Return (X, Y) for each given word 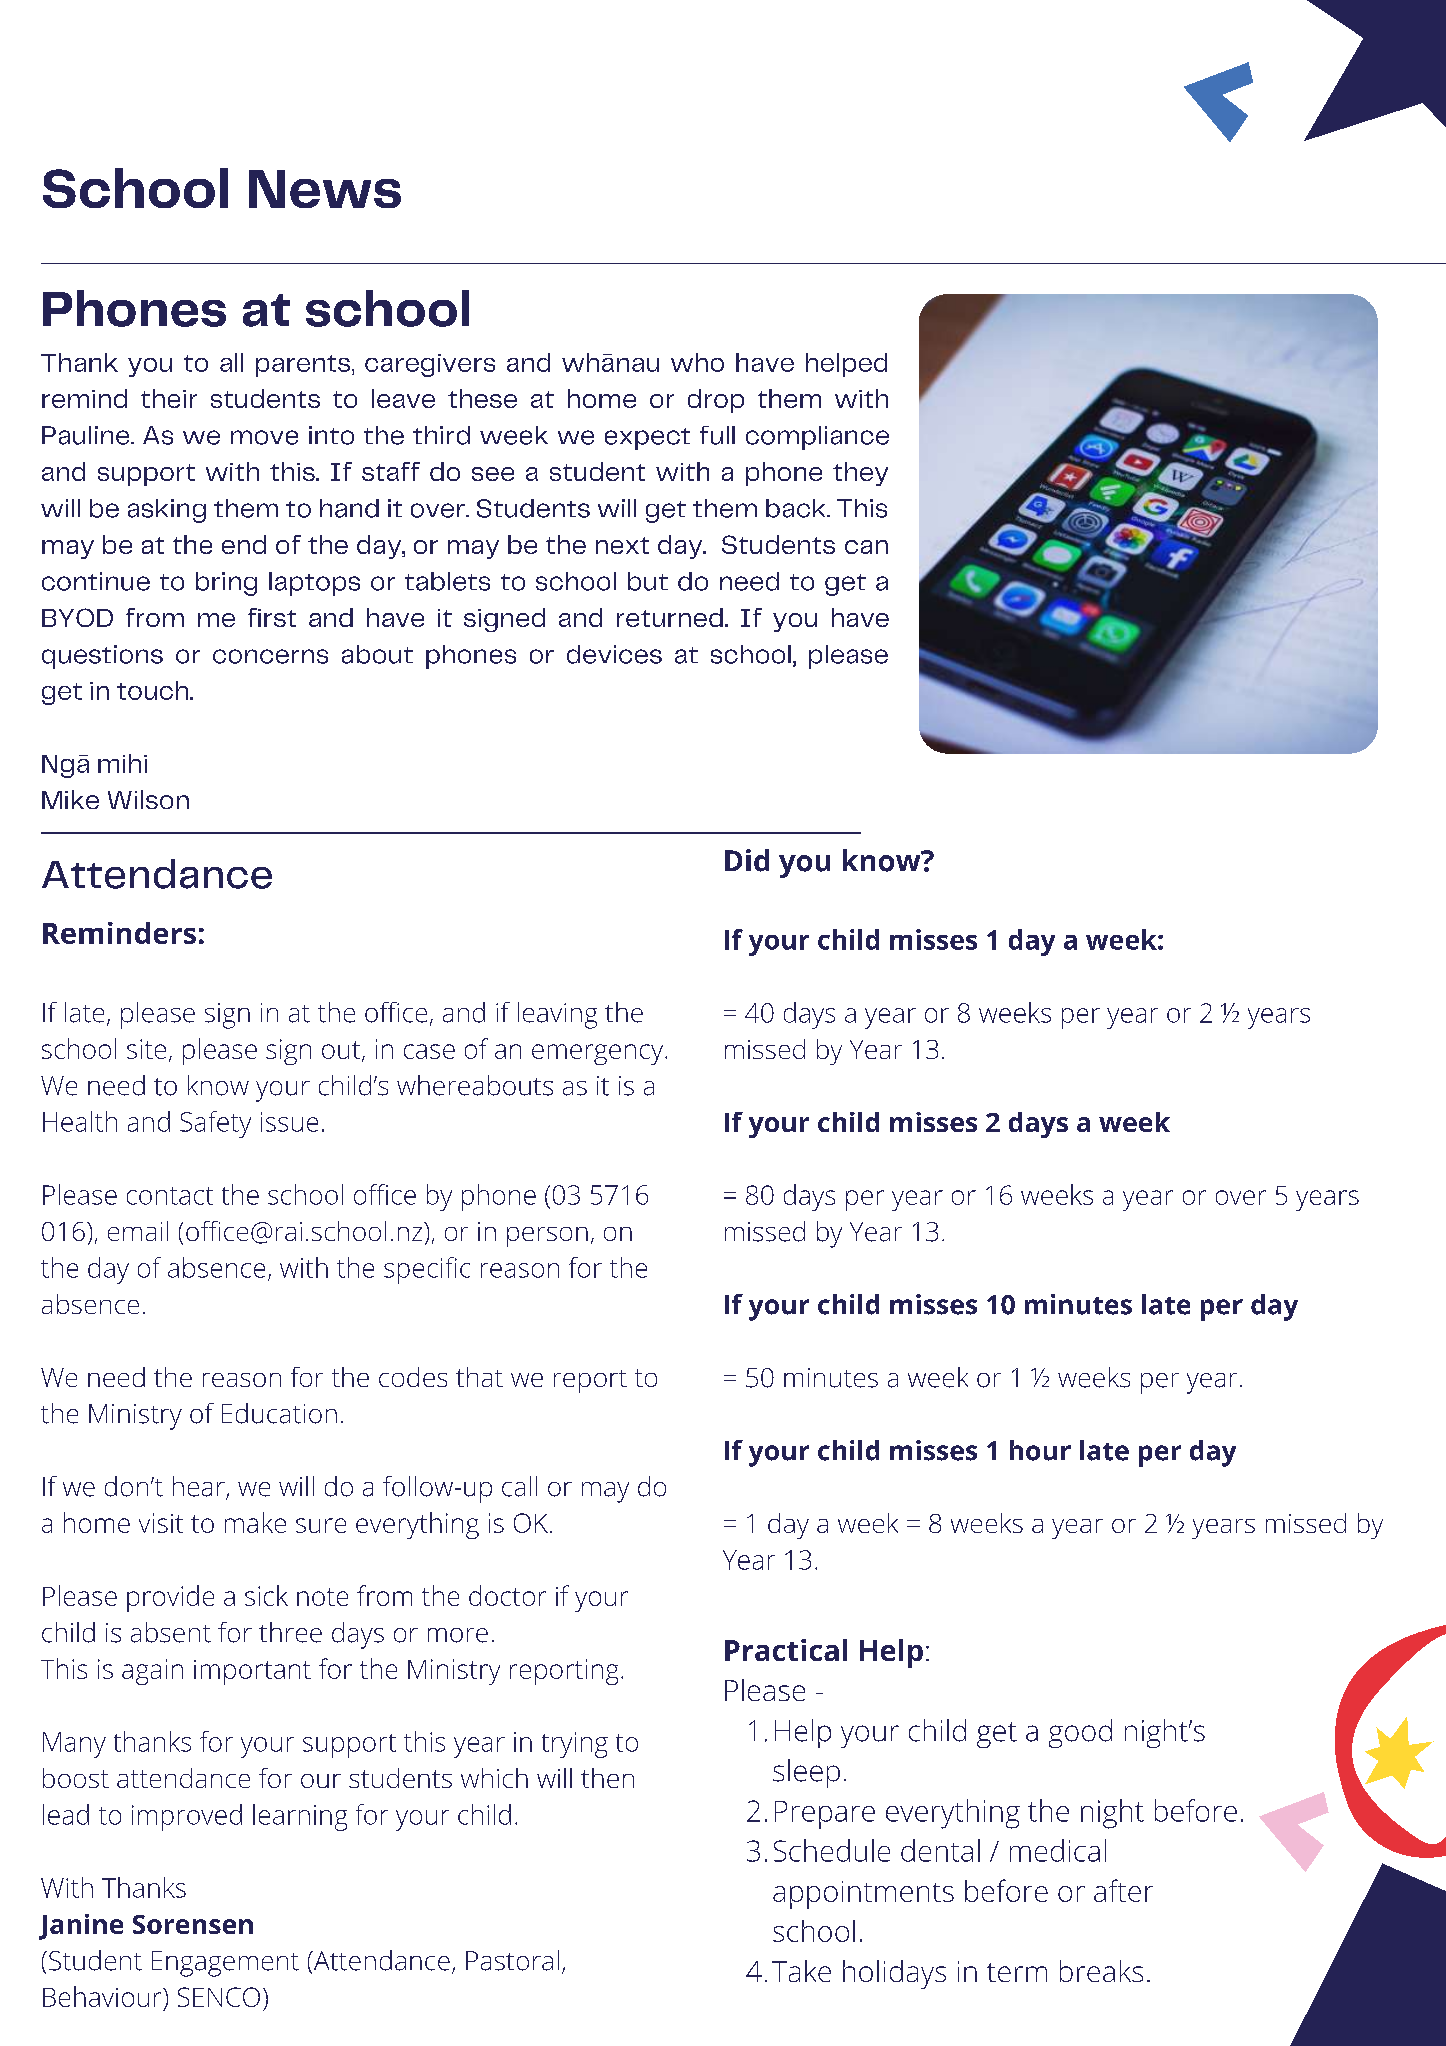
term (1017, 1972)
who (697, 362)
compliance (817, 438)
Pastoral (512, 1960)
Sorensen (193, 1924)
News (325, 189)
